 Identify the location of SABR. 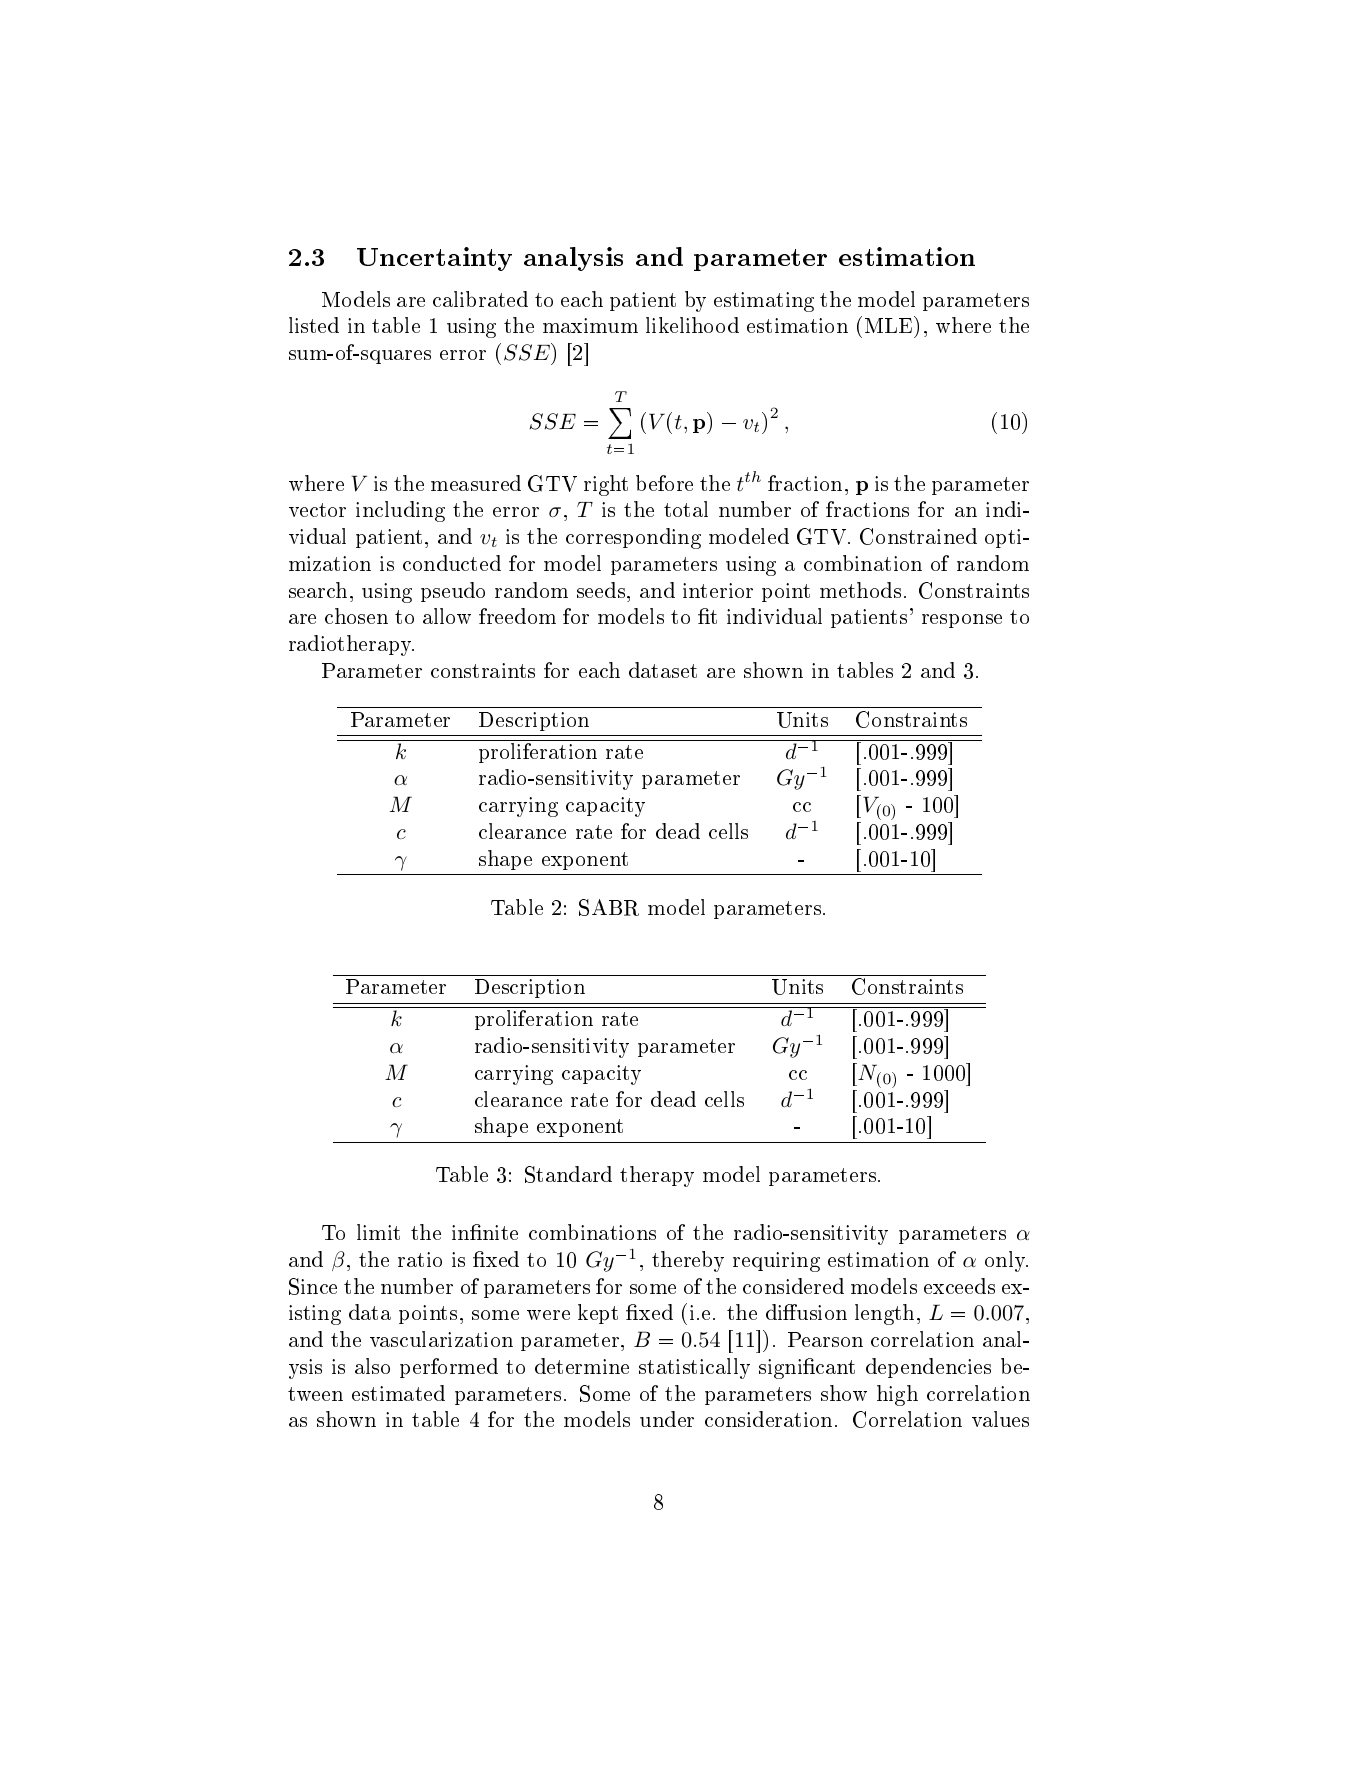
(609, 907).
